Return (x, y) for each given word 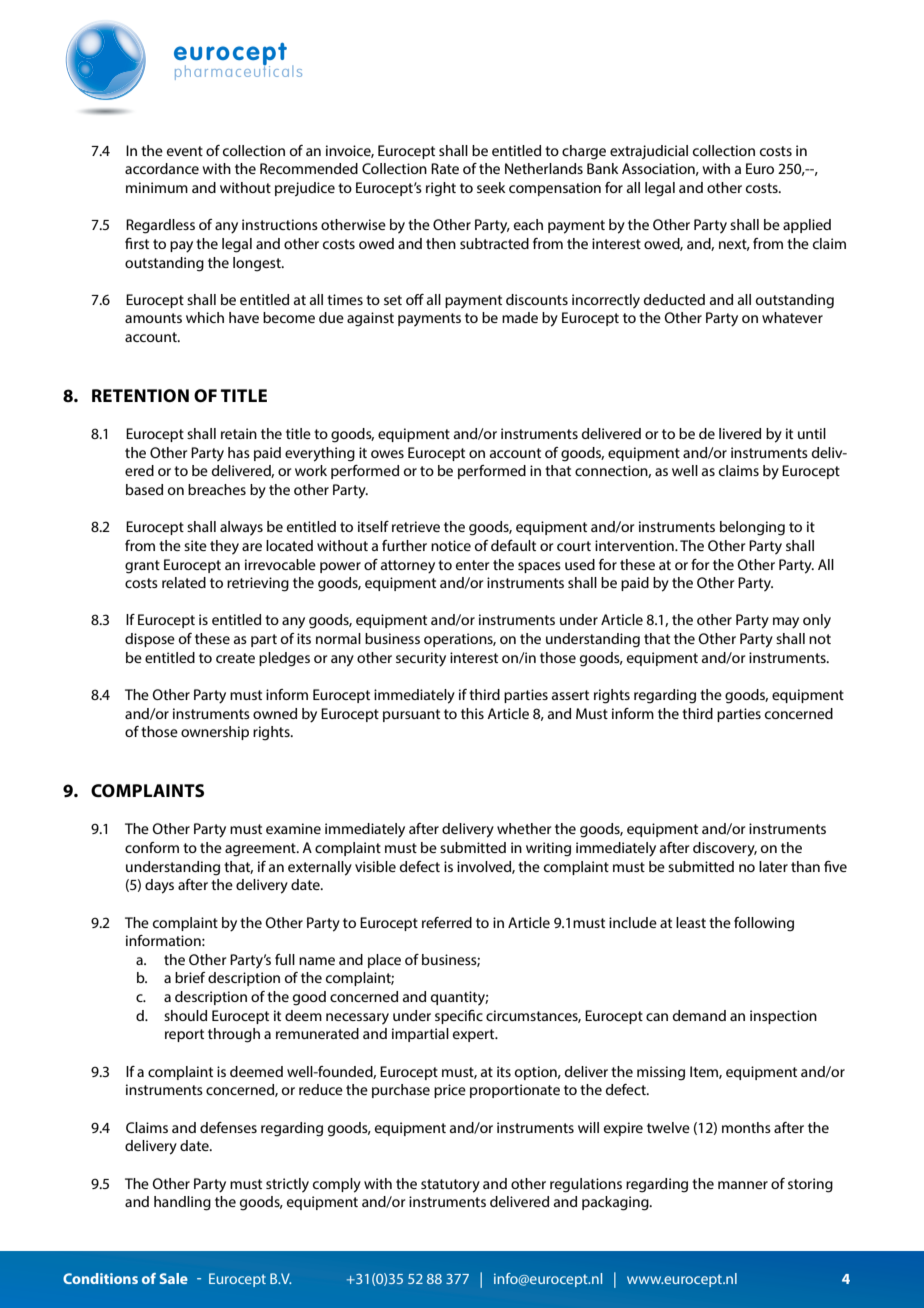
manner (743, 1185)
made (520, 317)
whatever (792, 317)
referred (447, 922)
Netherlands (544, 168)
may (786, 623)
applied (807, 226)
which (205, 317)
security (421, 659)
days (159, 886)
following (764, 924)
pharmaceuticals (238, 71)
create (235, 658)
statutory (450, 1186)
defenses (228, 1127)
